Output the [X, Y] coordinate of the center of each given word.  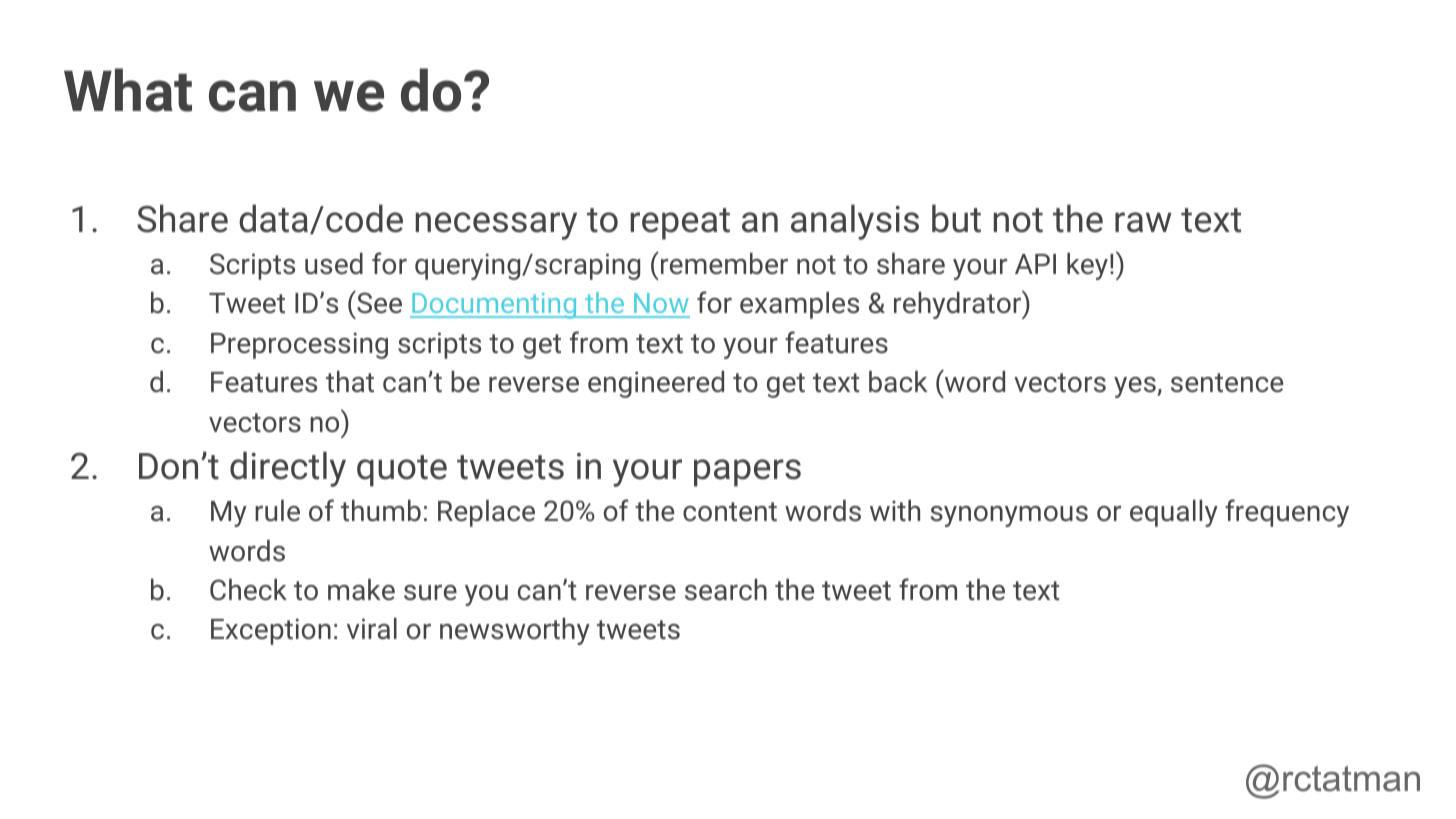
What [128, 90]
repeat [680, 224]
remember [724, 263]
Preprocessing [299, 345]
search [726, 590]
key [1087, 266]
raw [1143, 222]
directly [288, 469]
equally [1174, 513]
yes [1136, 387]
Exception [271, 631]
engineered [656, 384]
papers [747, 473]
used [334, 264]
